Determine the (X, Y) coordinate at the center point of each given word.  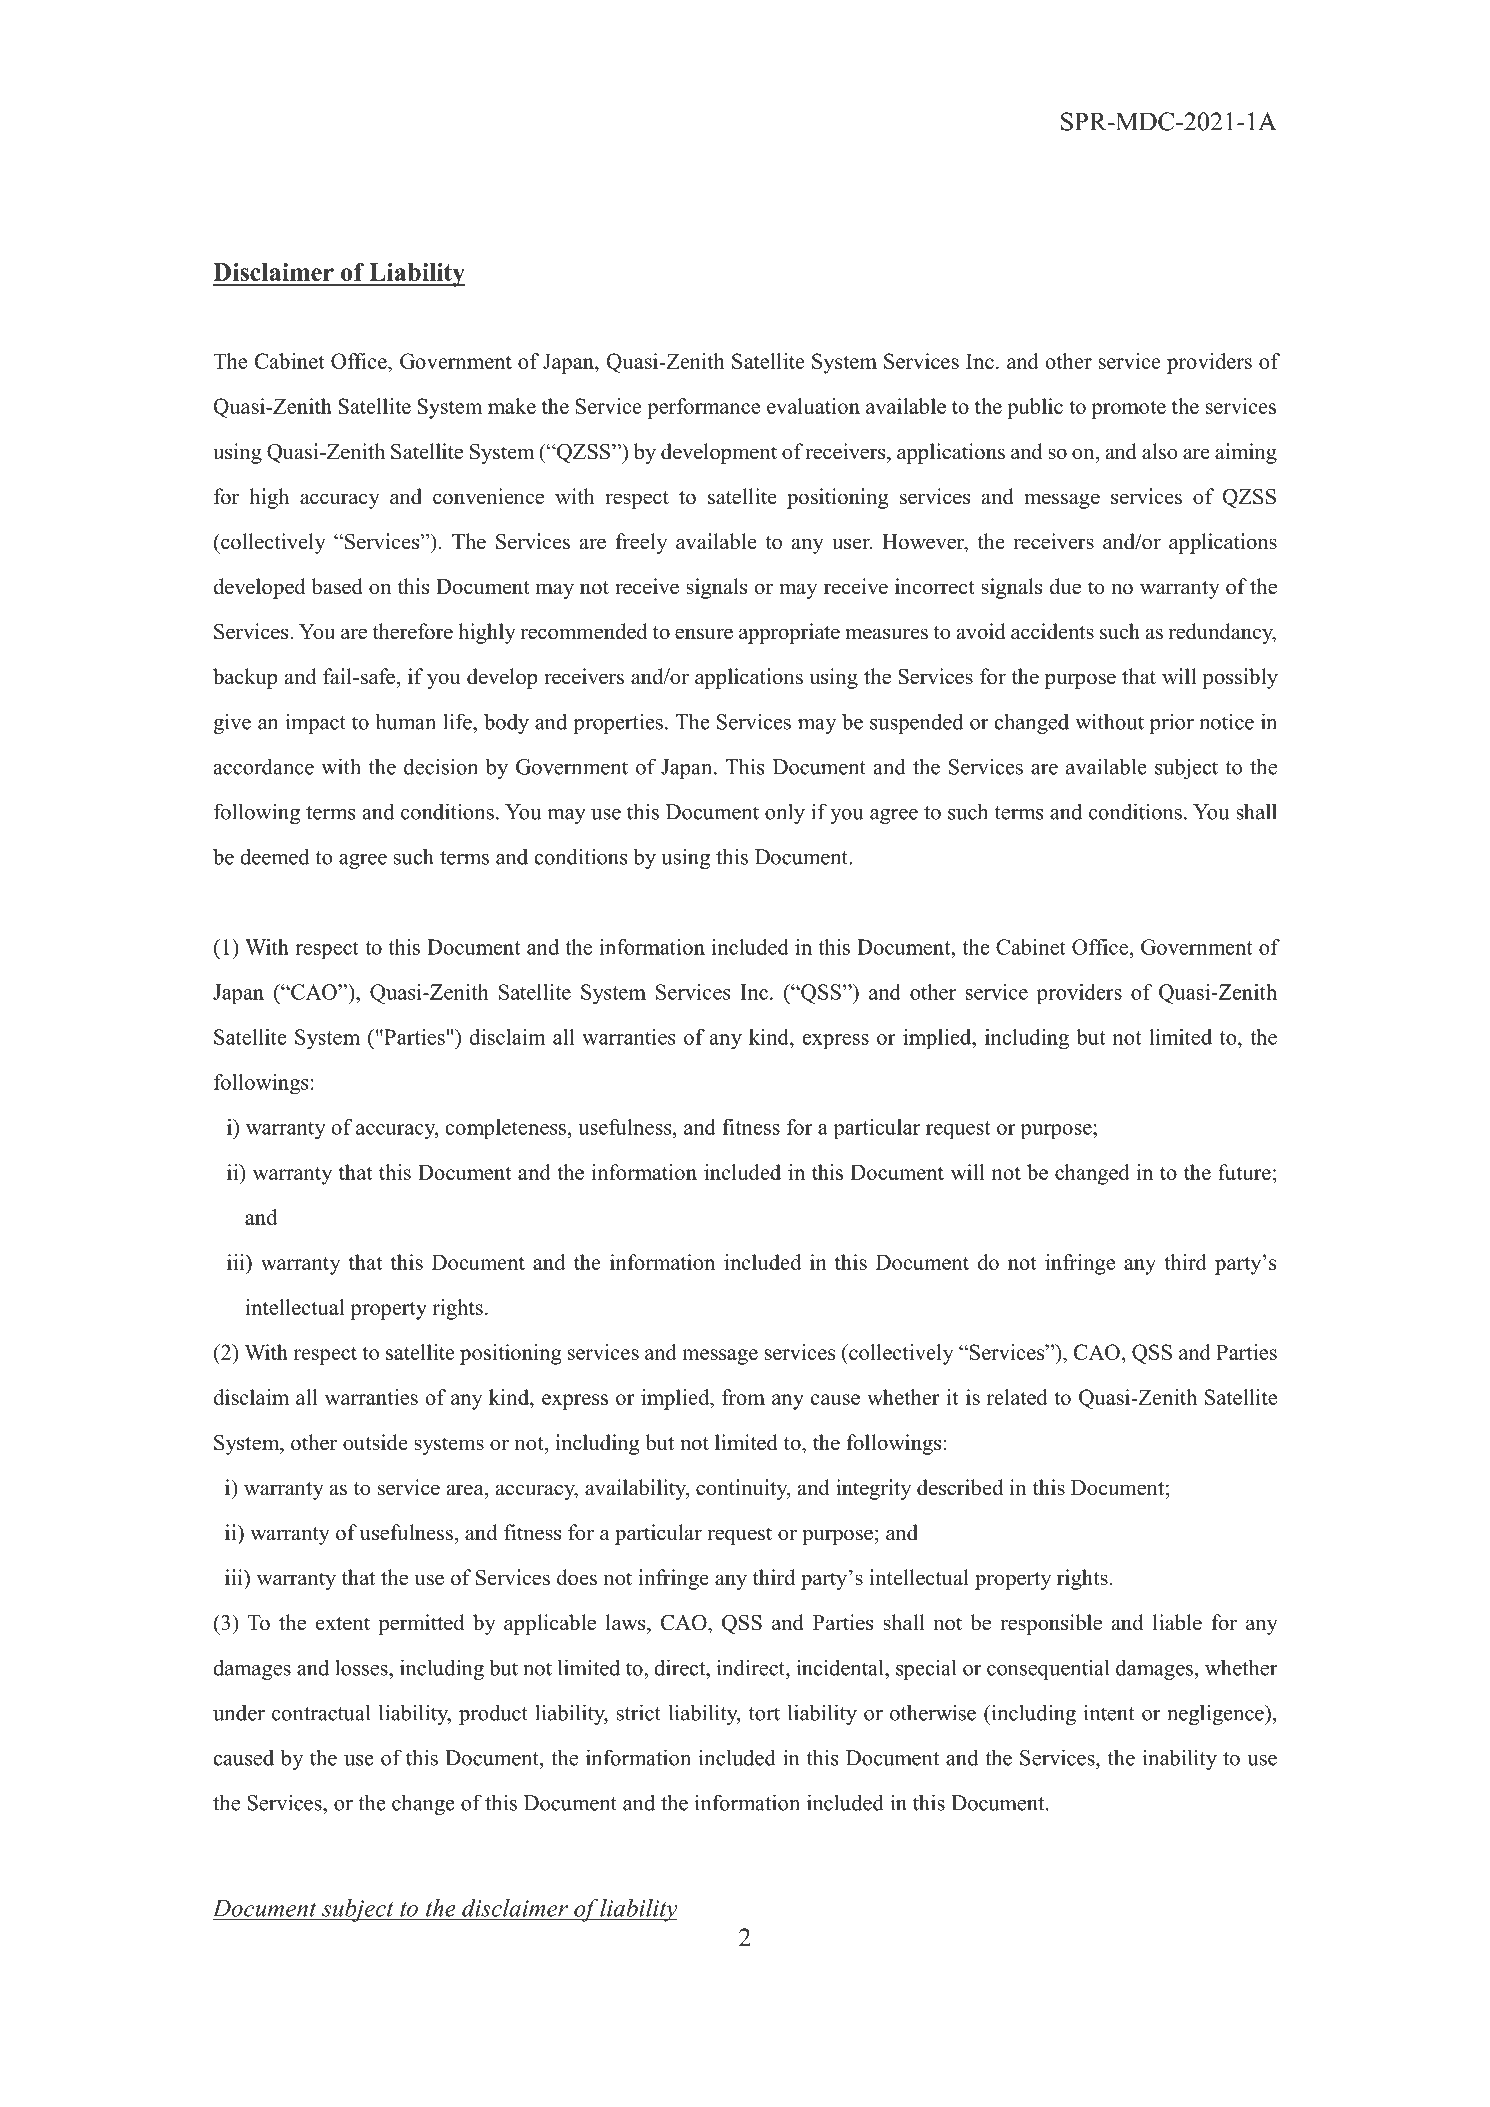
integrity (873, 1489)
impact (315, 723)
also (1160, 451)
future (1244, 1172)
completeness (505, 1129)
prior (1172, 723)
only (785, 813)
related (1017, 1397)
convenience (488, 496)
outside (375, 1442)
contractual (321, 1712)
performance (703, 408)
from (743, 1397)
